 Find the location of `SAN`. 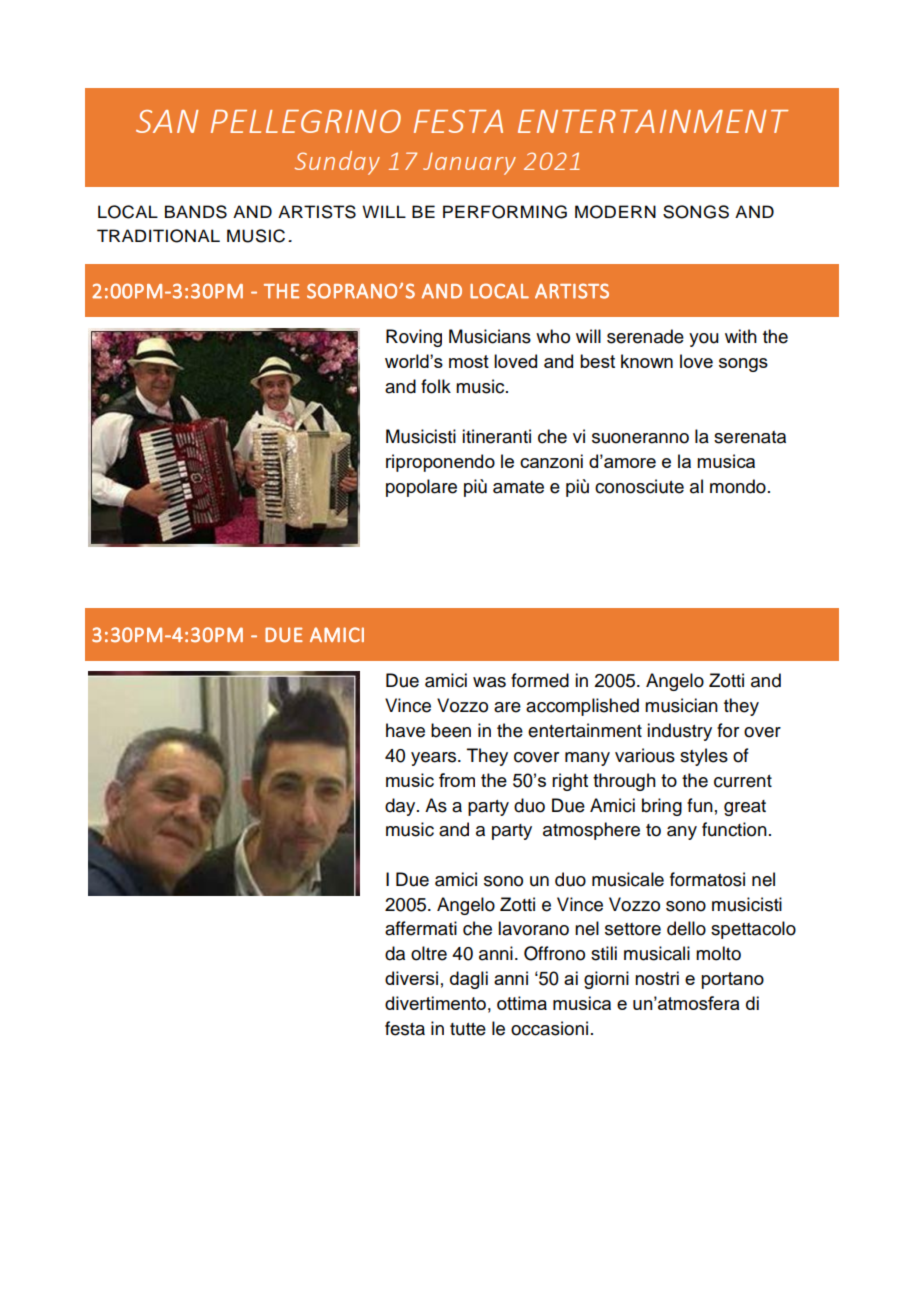

SAN is located at coordinates (167, 121).
